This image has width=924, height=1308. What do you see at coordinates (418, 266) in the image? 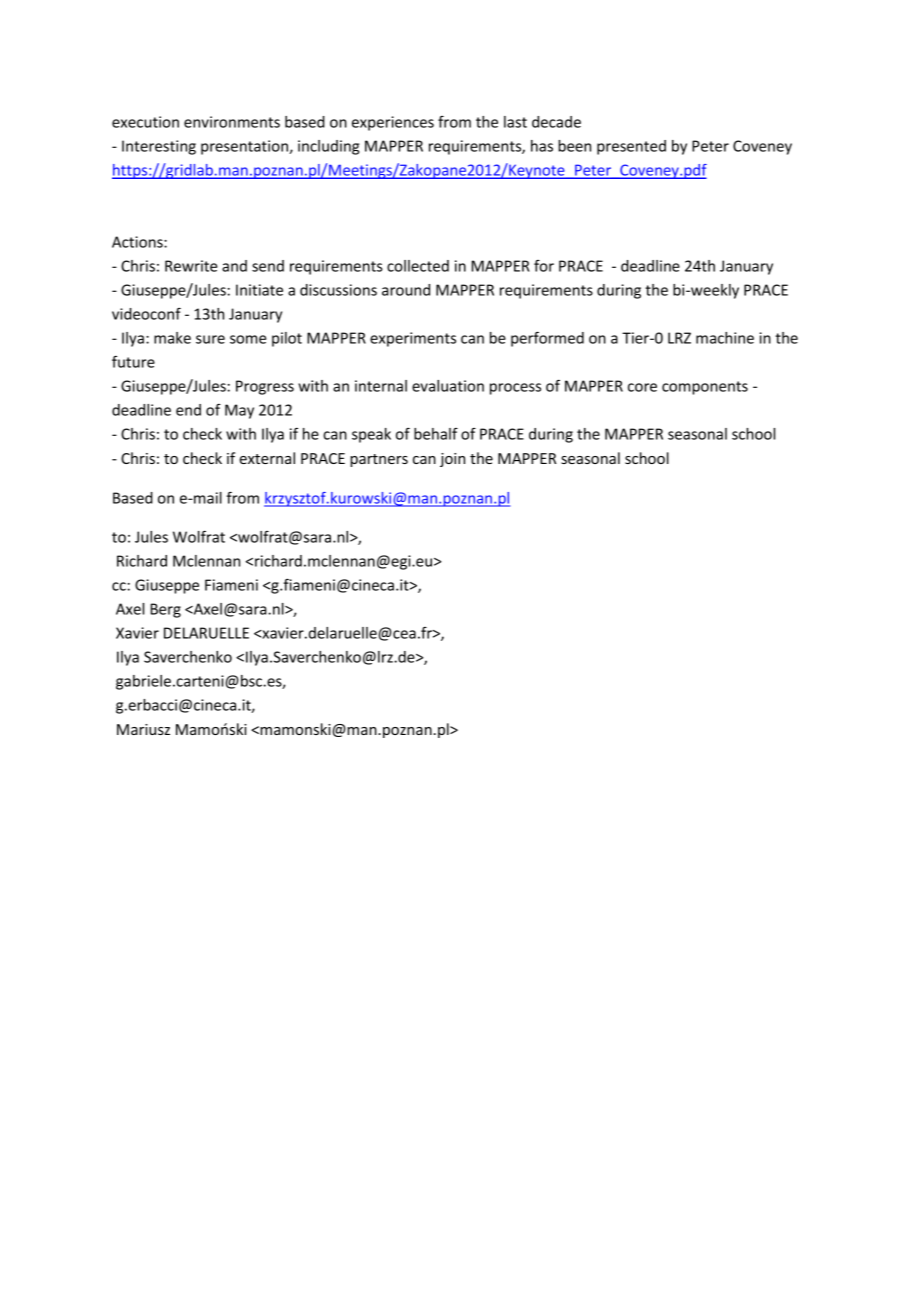
I see `collected` at bounding box center [418, 266].
